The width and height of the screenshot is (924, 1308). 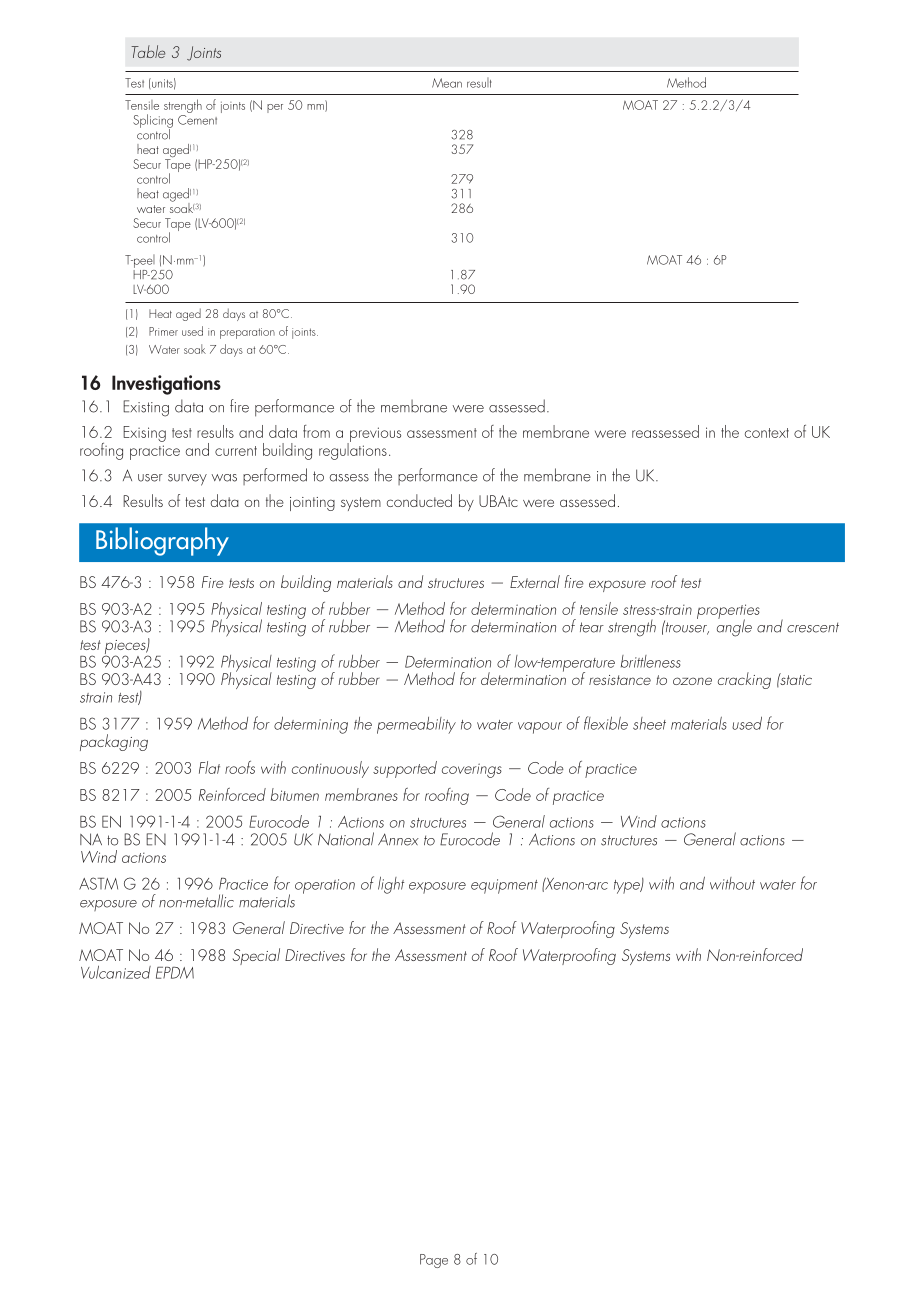 What do you see at coordinates (419, 500) in the screenshot?
I see `conducted` at bounding box center [419, 500].
